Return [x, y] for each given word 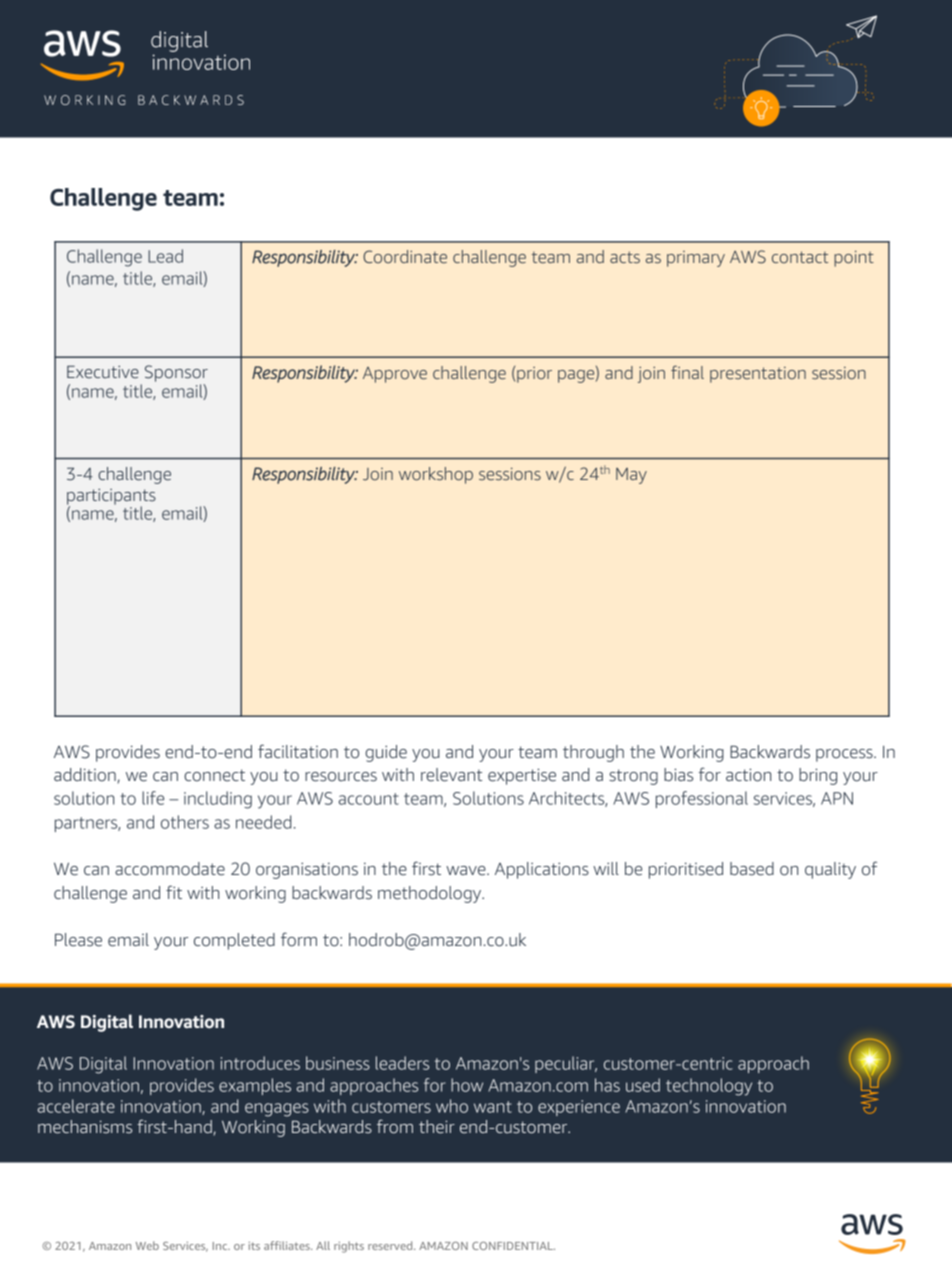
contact [800, 257]
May [631, 476]
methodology [431, 894]
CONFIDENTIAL [513, 1246]
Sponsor [176, 373]
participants [111, 498]
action [748, 775]
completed [234, 941]
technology [709, 1087]
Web [147, 1245]
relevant [451, 775]
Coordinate [405, 256]
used [643, 1085]
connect [214, 775]
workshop [436, 475]
